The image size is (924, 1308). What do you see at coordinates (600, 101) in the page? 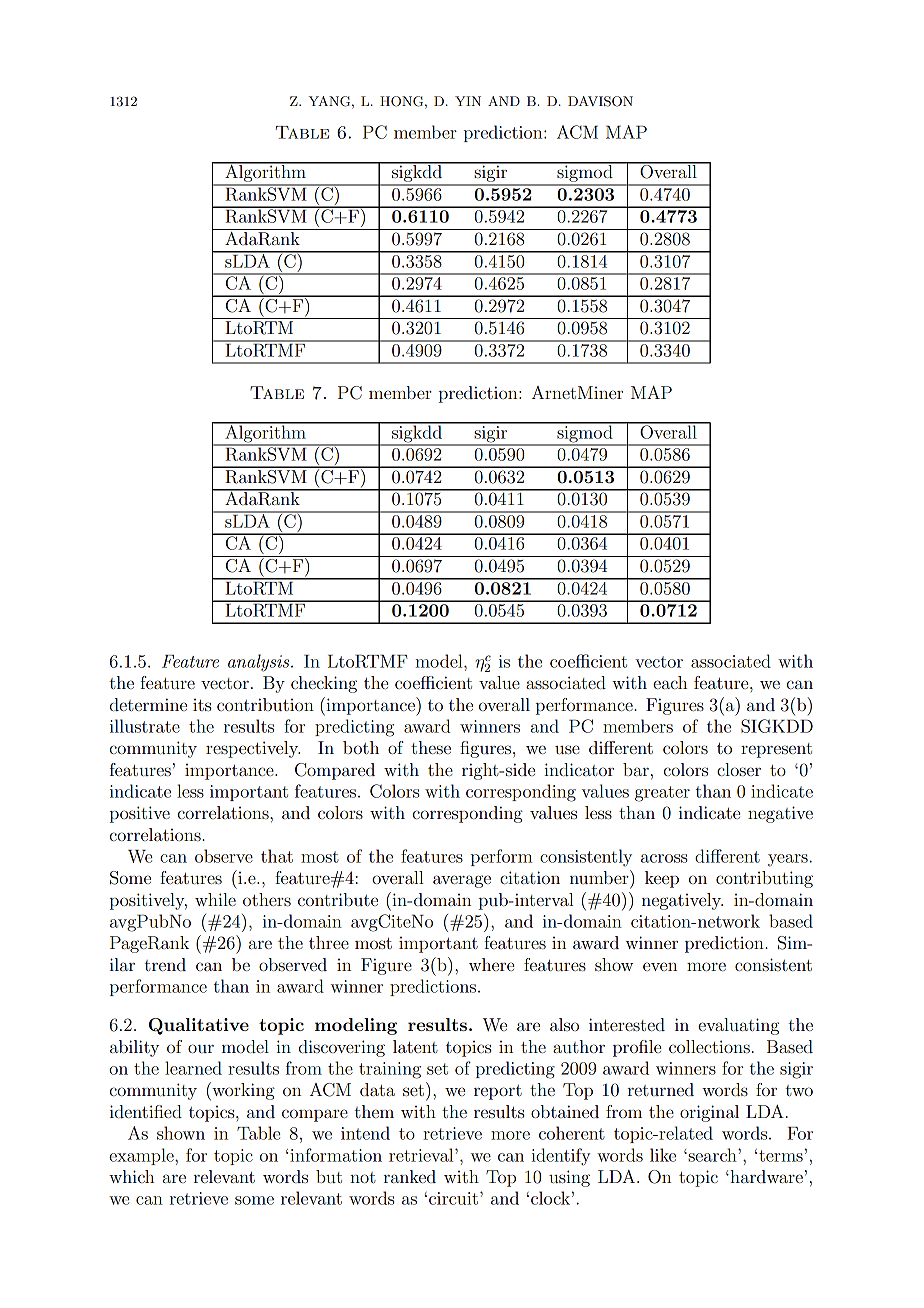
I see `DAVISON` at bounding box center [600, 101].
